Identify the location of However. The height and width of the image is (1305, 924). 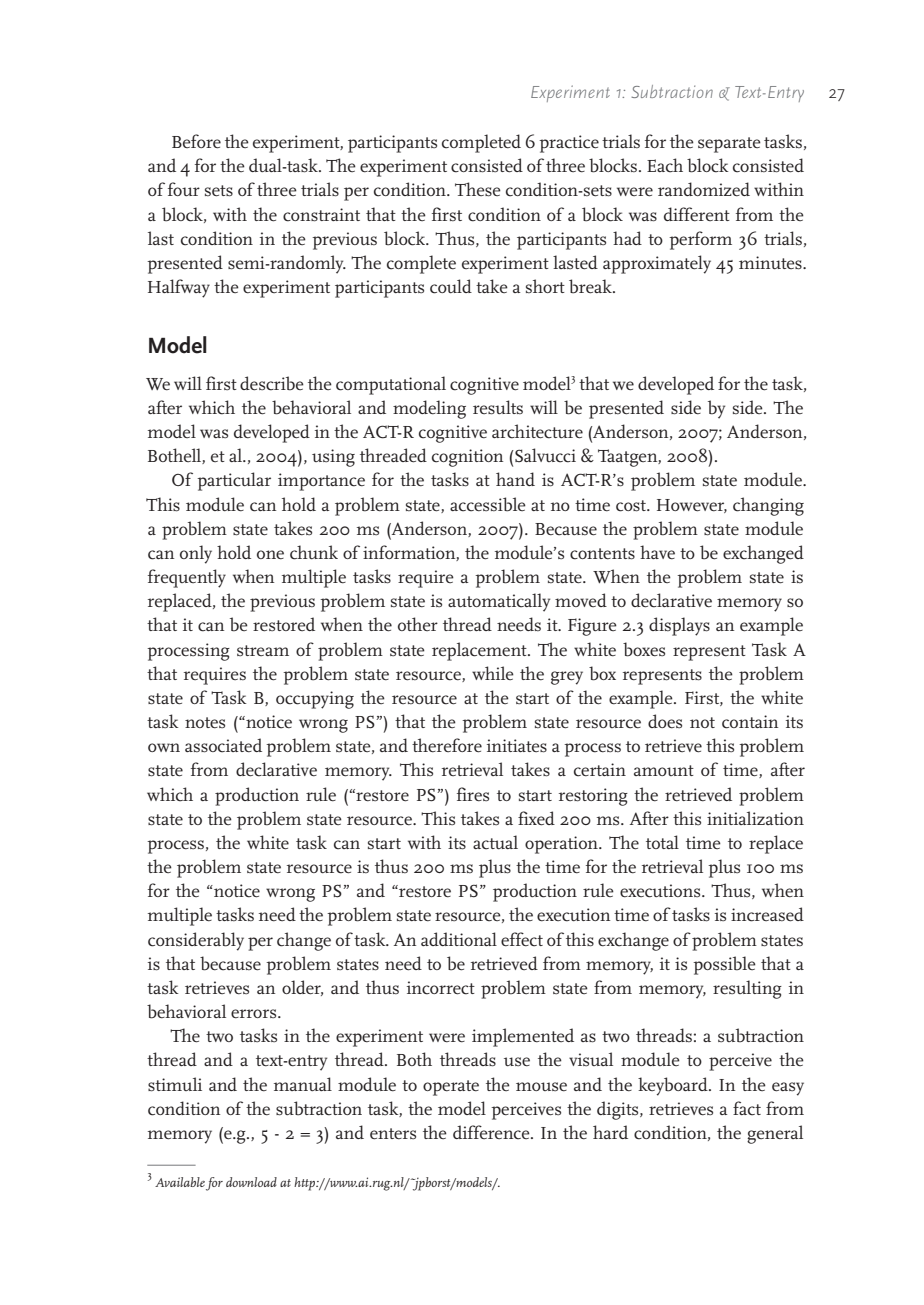
(692, 506).
